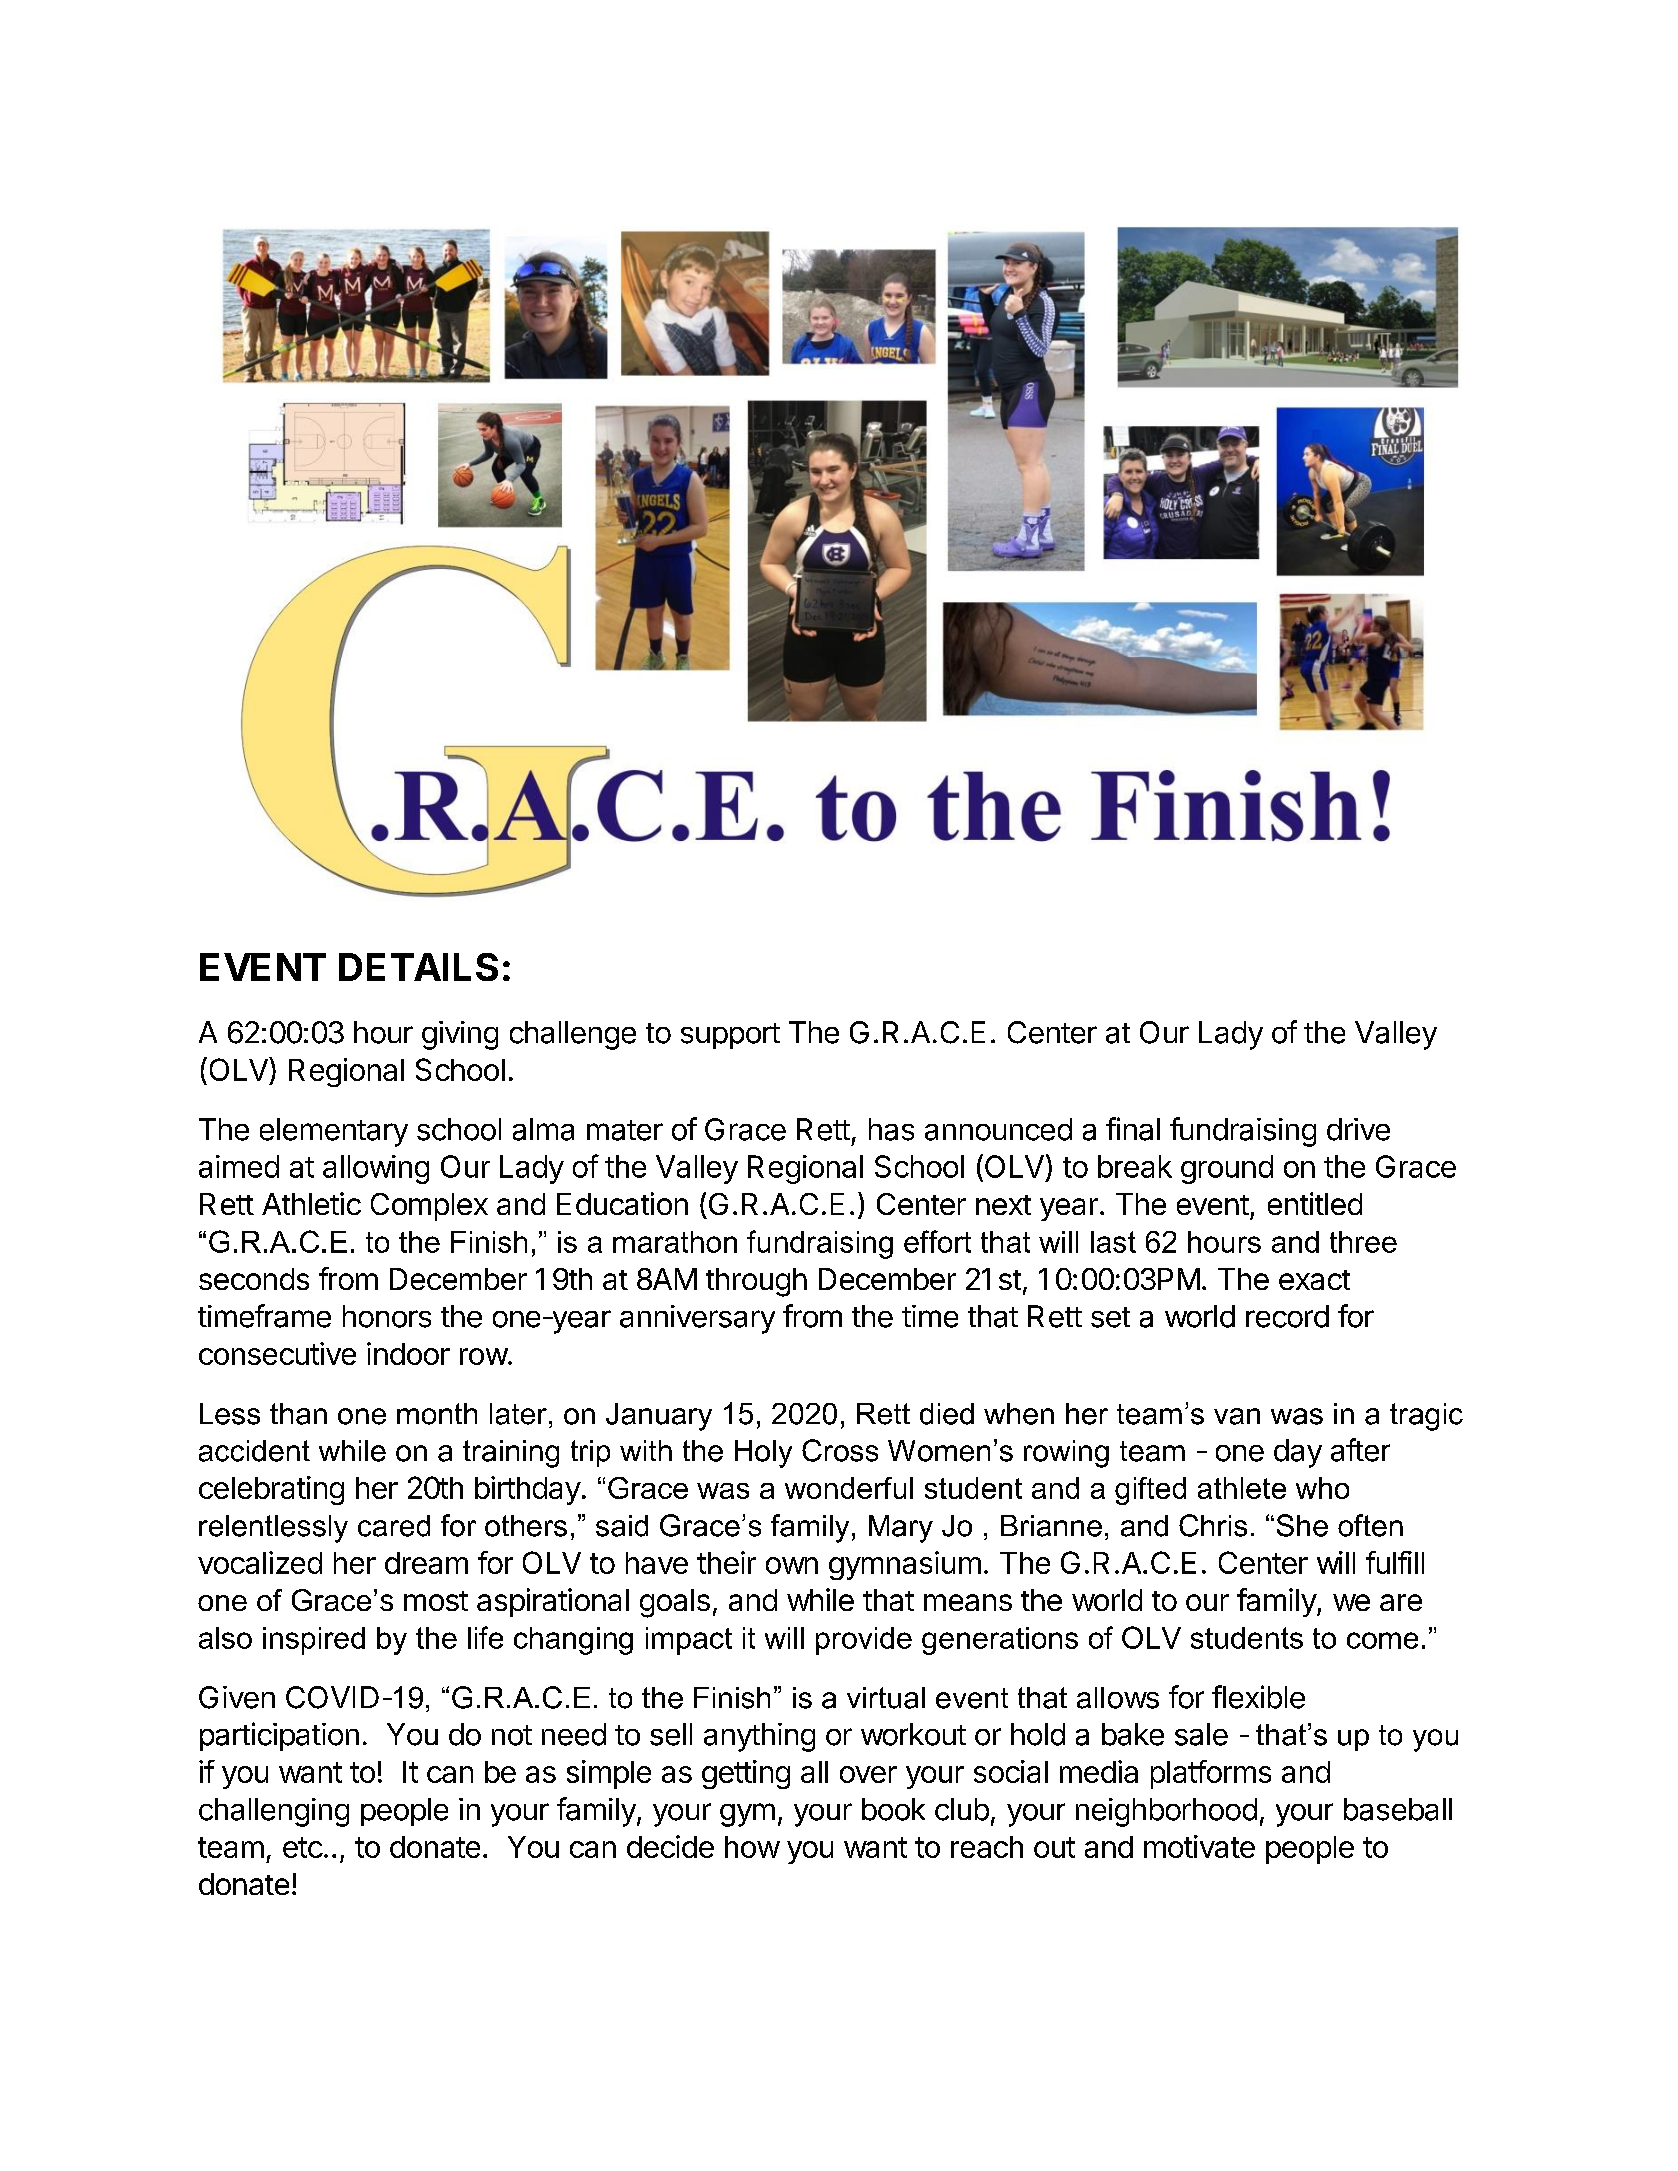 This screenshot has width=1678, height=2171. What do you see at coordinates (1199, 1846) in the screenshot?
I see `motivate` at bounding box center [1199, 1846].
